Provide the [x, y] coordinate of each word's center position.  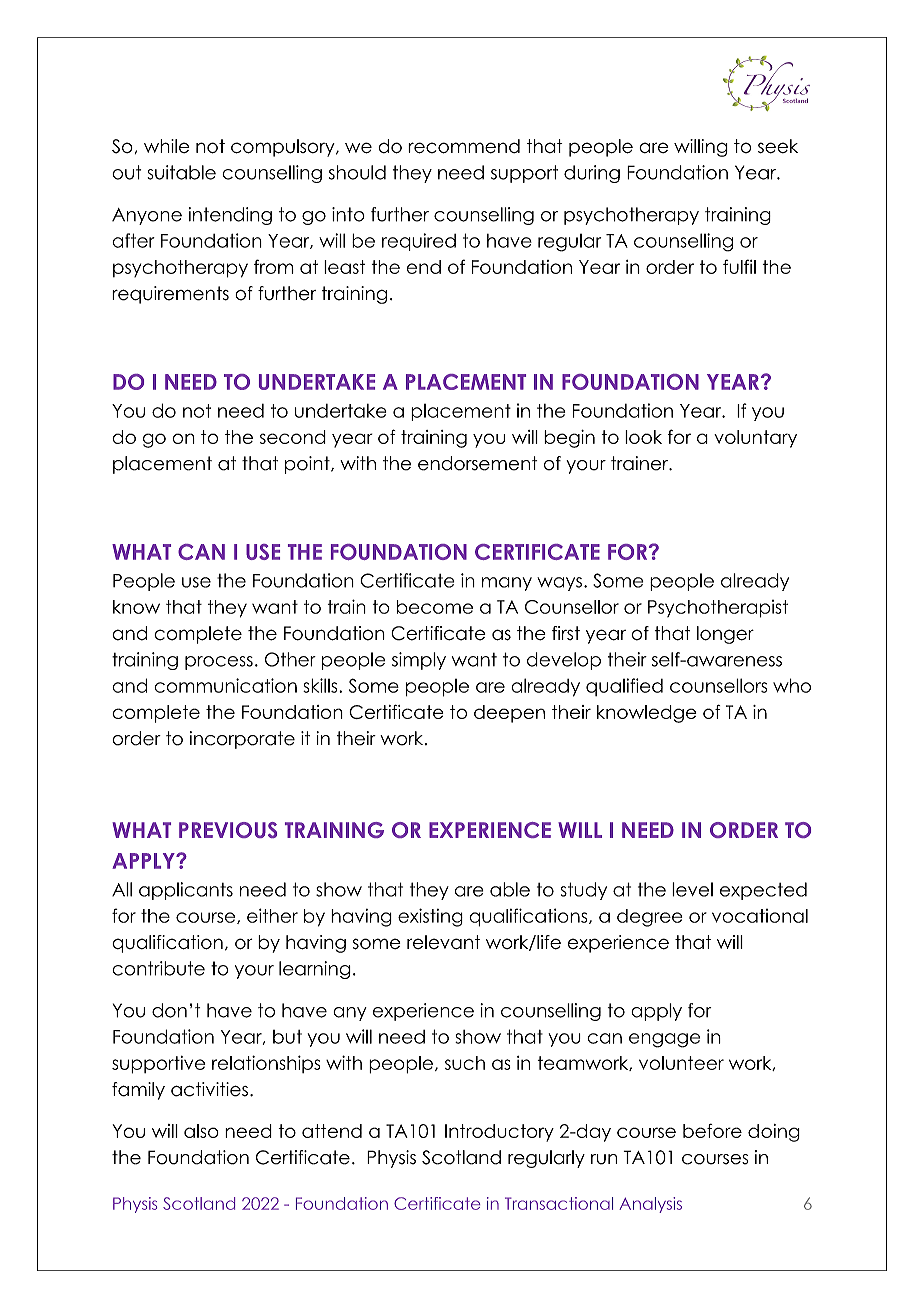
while [167, 146]
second [293, 437]
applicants [186, 891]
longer [725, 635]
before [712, 1131]
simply [419, 661]
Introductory [499, 1133]
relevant [443, 942]
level [692, 889]
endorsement [477, 463]
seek [778, 146]
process [219, 663]
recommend [464, 146]
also [201, 1131]
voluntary [755, 439]
